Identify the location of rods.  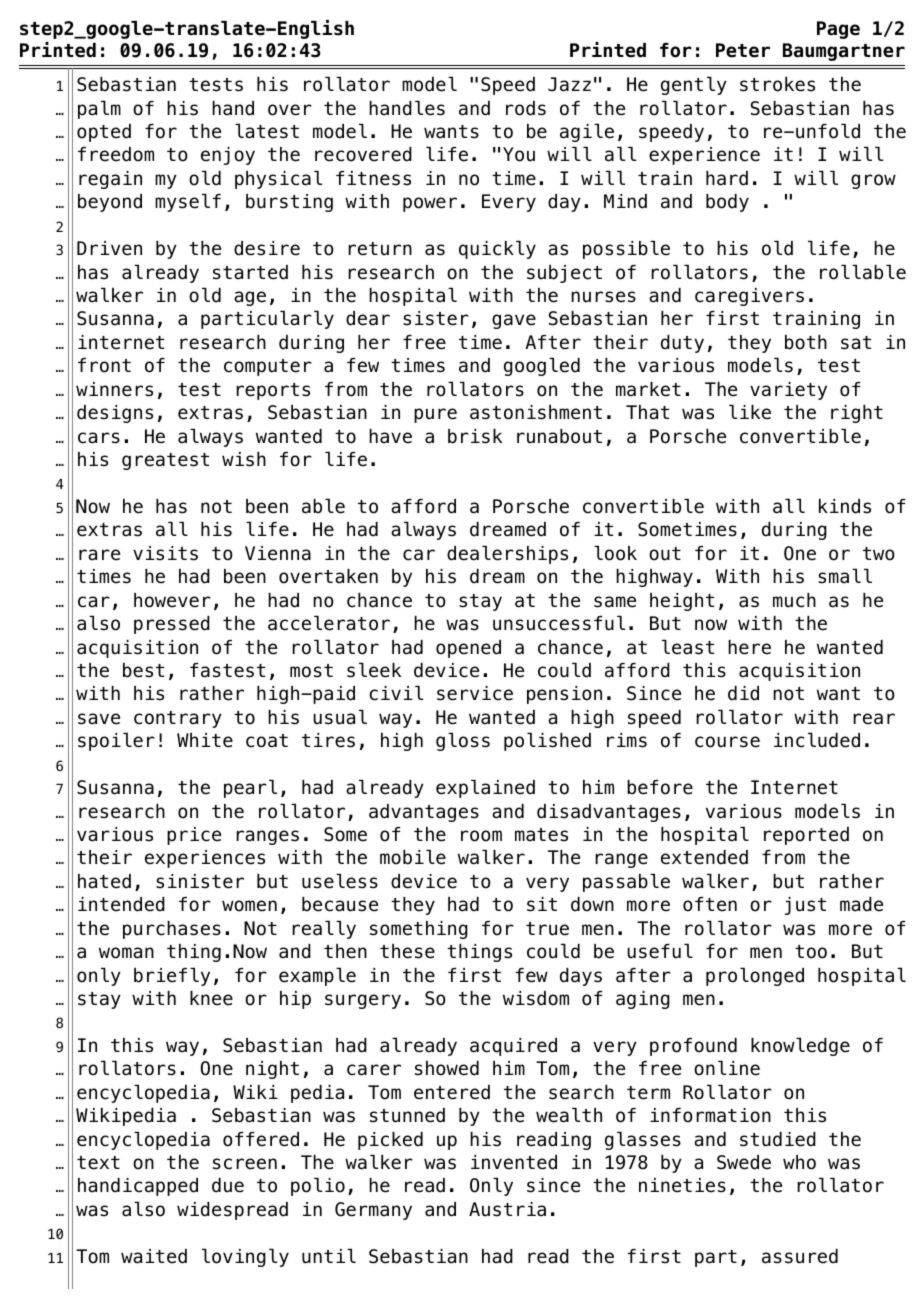
(526, 108).
